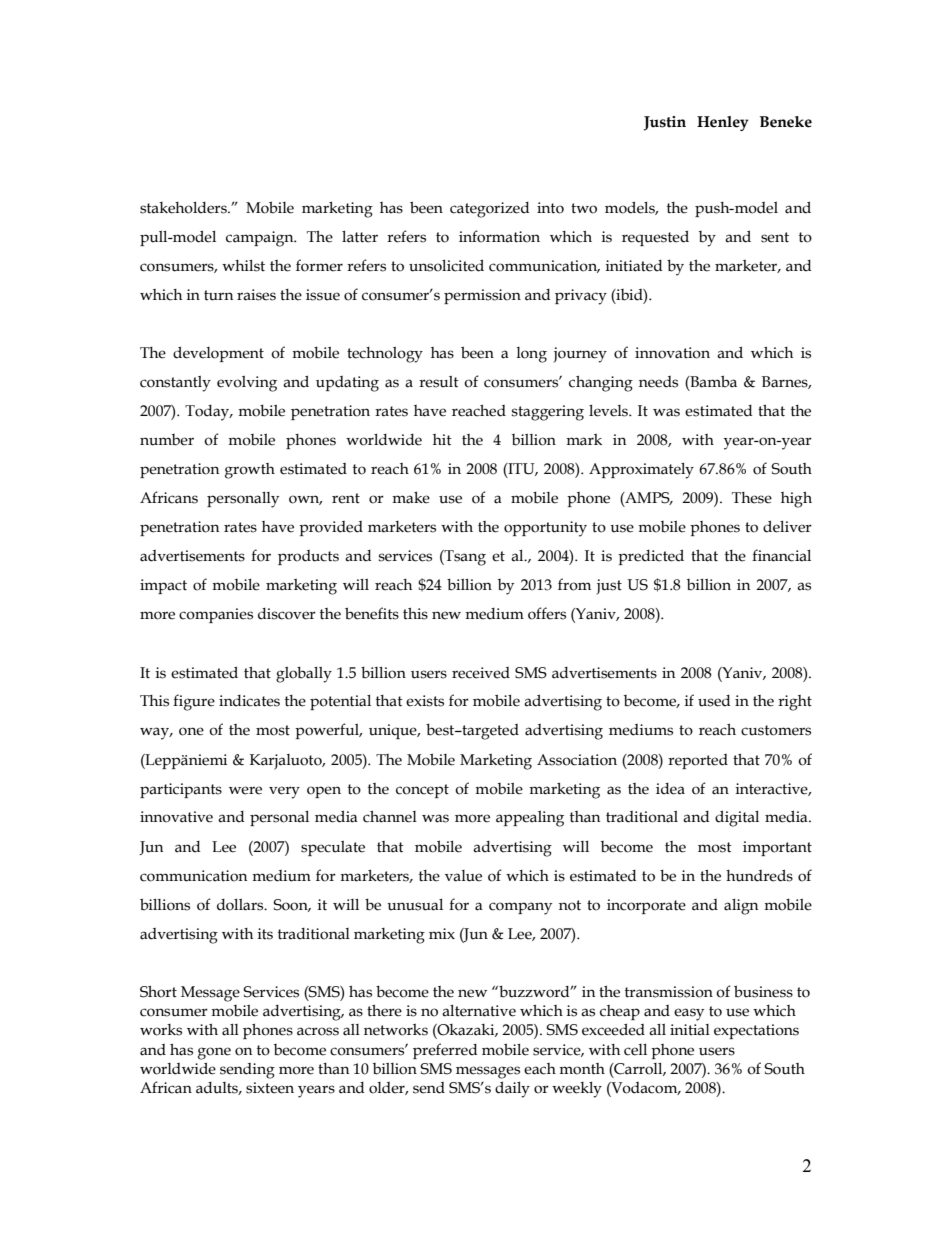 This screenshot has width=952, height=1233. Describe the element at coordinates (445, 1051) in the screenshot. I see `preferred` at that location.
